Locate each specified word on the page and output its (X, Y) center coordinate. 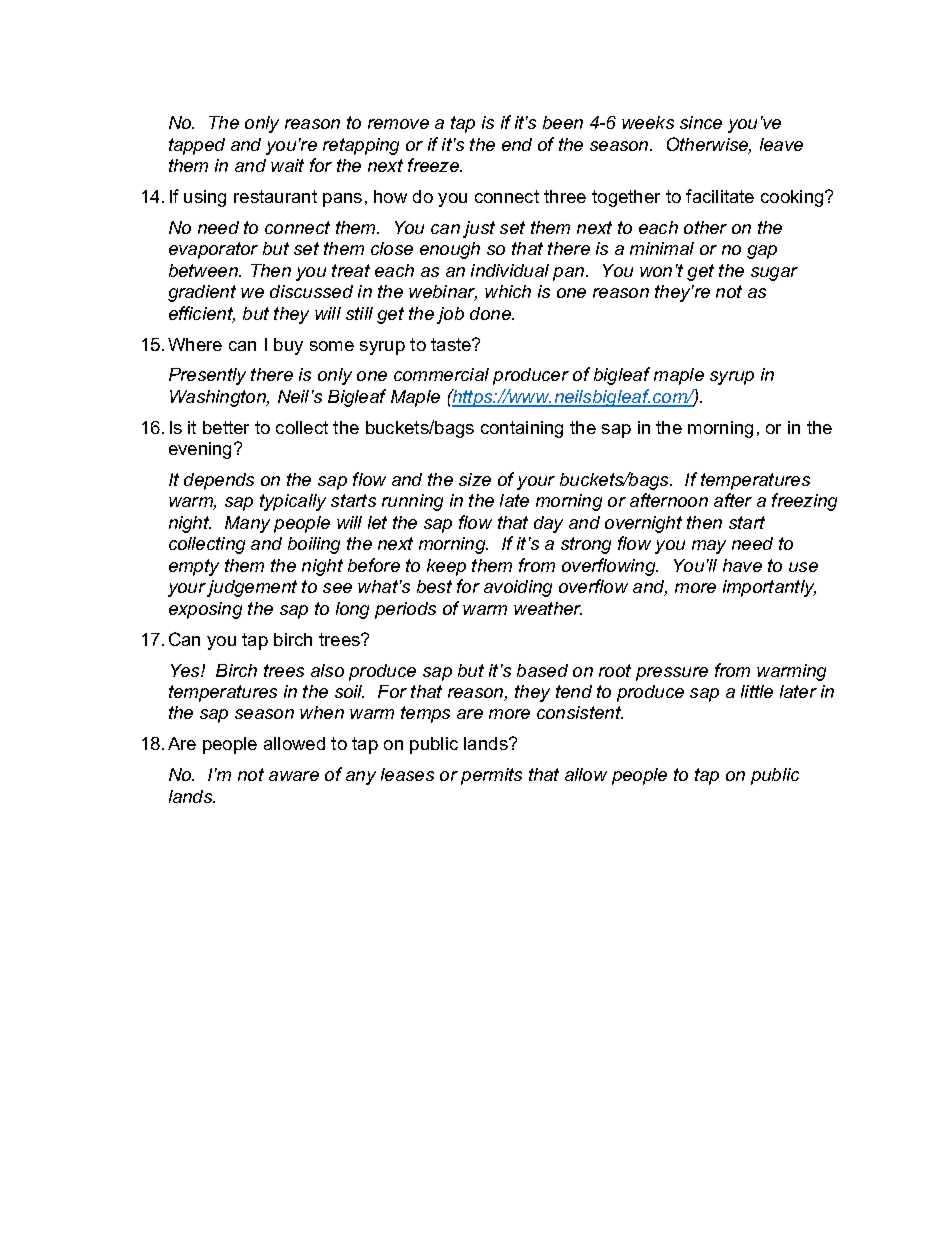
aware (294, 776)
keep (446, 567)
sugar (774, 274)
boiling (314, 545)
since (701, 122)
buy (288, 346)
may (709, 547)
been (563, 122)
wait (287, 165)
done (491, 313)
